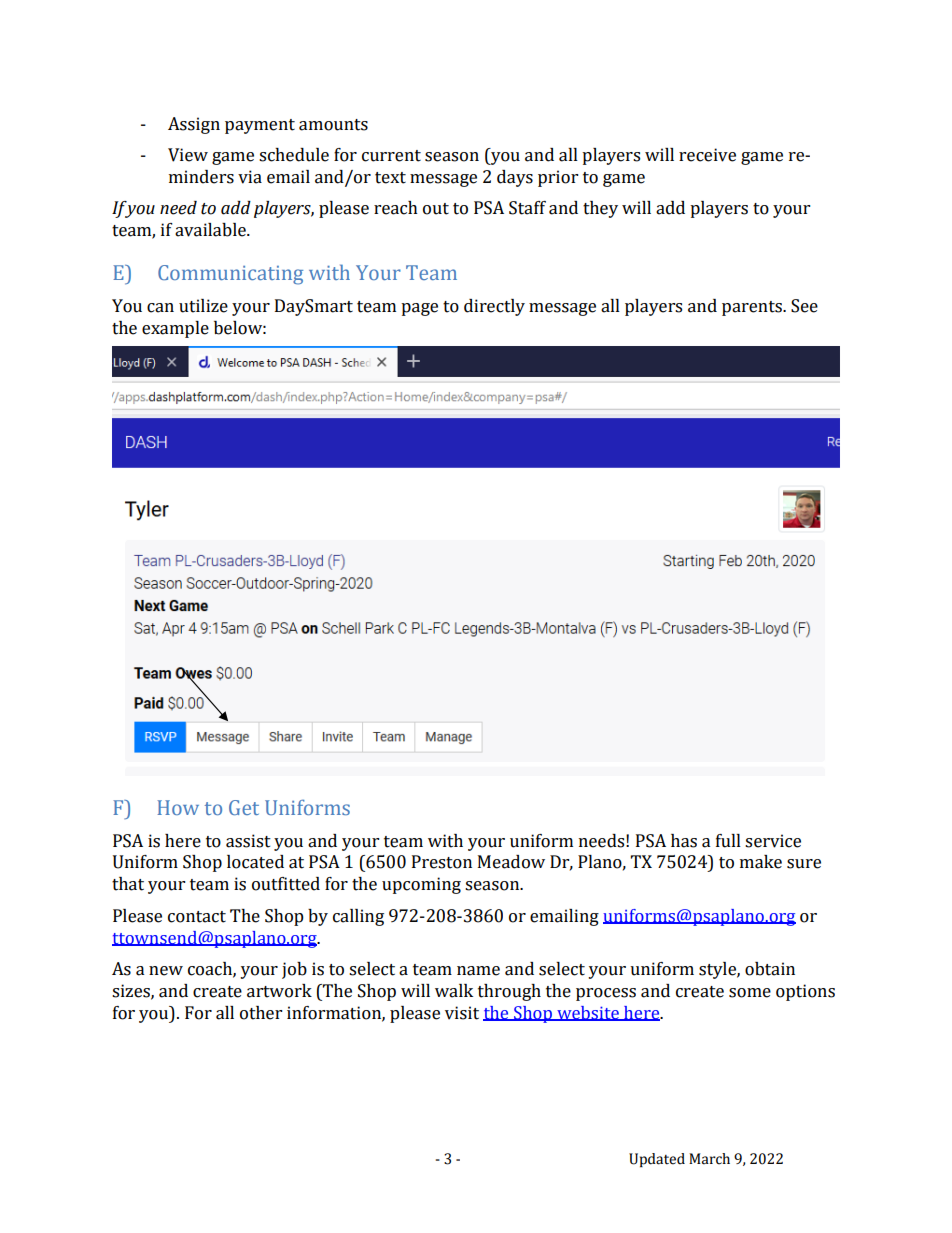 The image size is (952, 1233). What do you see at coordinates (462, 1013) in the document?
I see `visit` at bounding box center [462, 1013].
